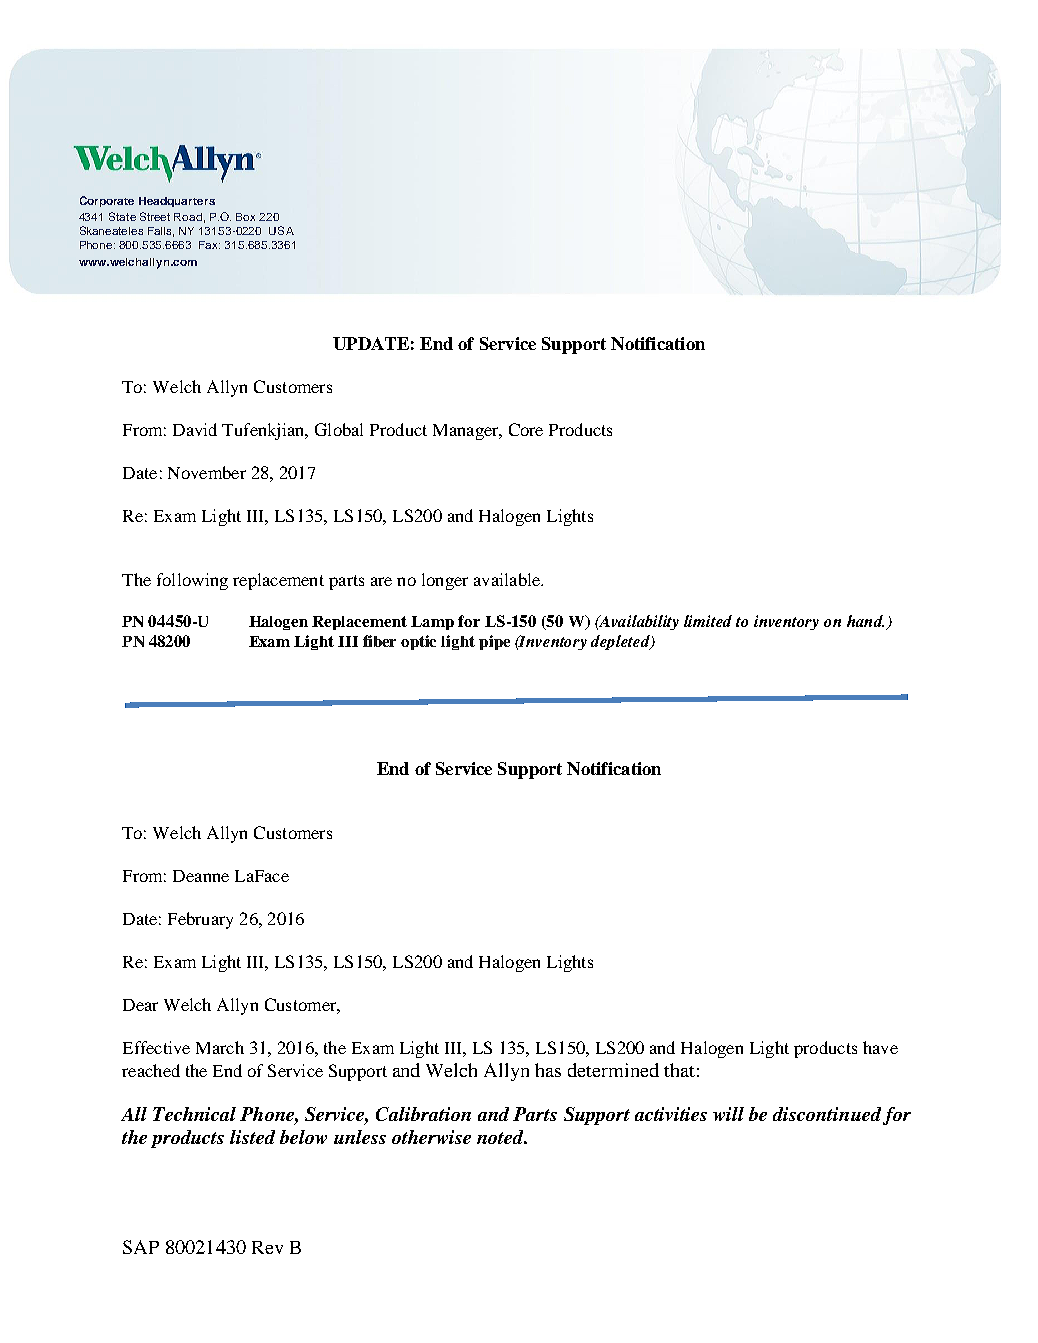 The image size is (1038, 1343). What do you see at coordinates (281, 230) in the screenshot?
I see `USA` at bounding box center [281, 230].
